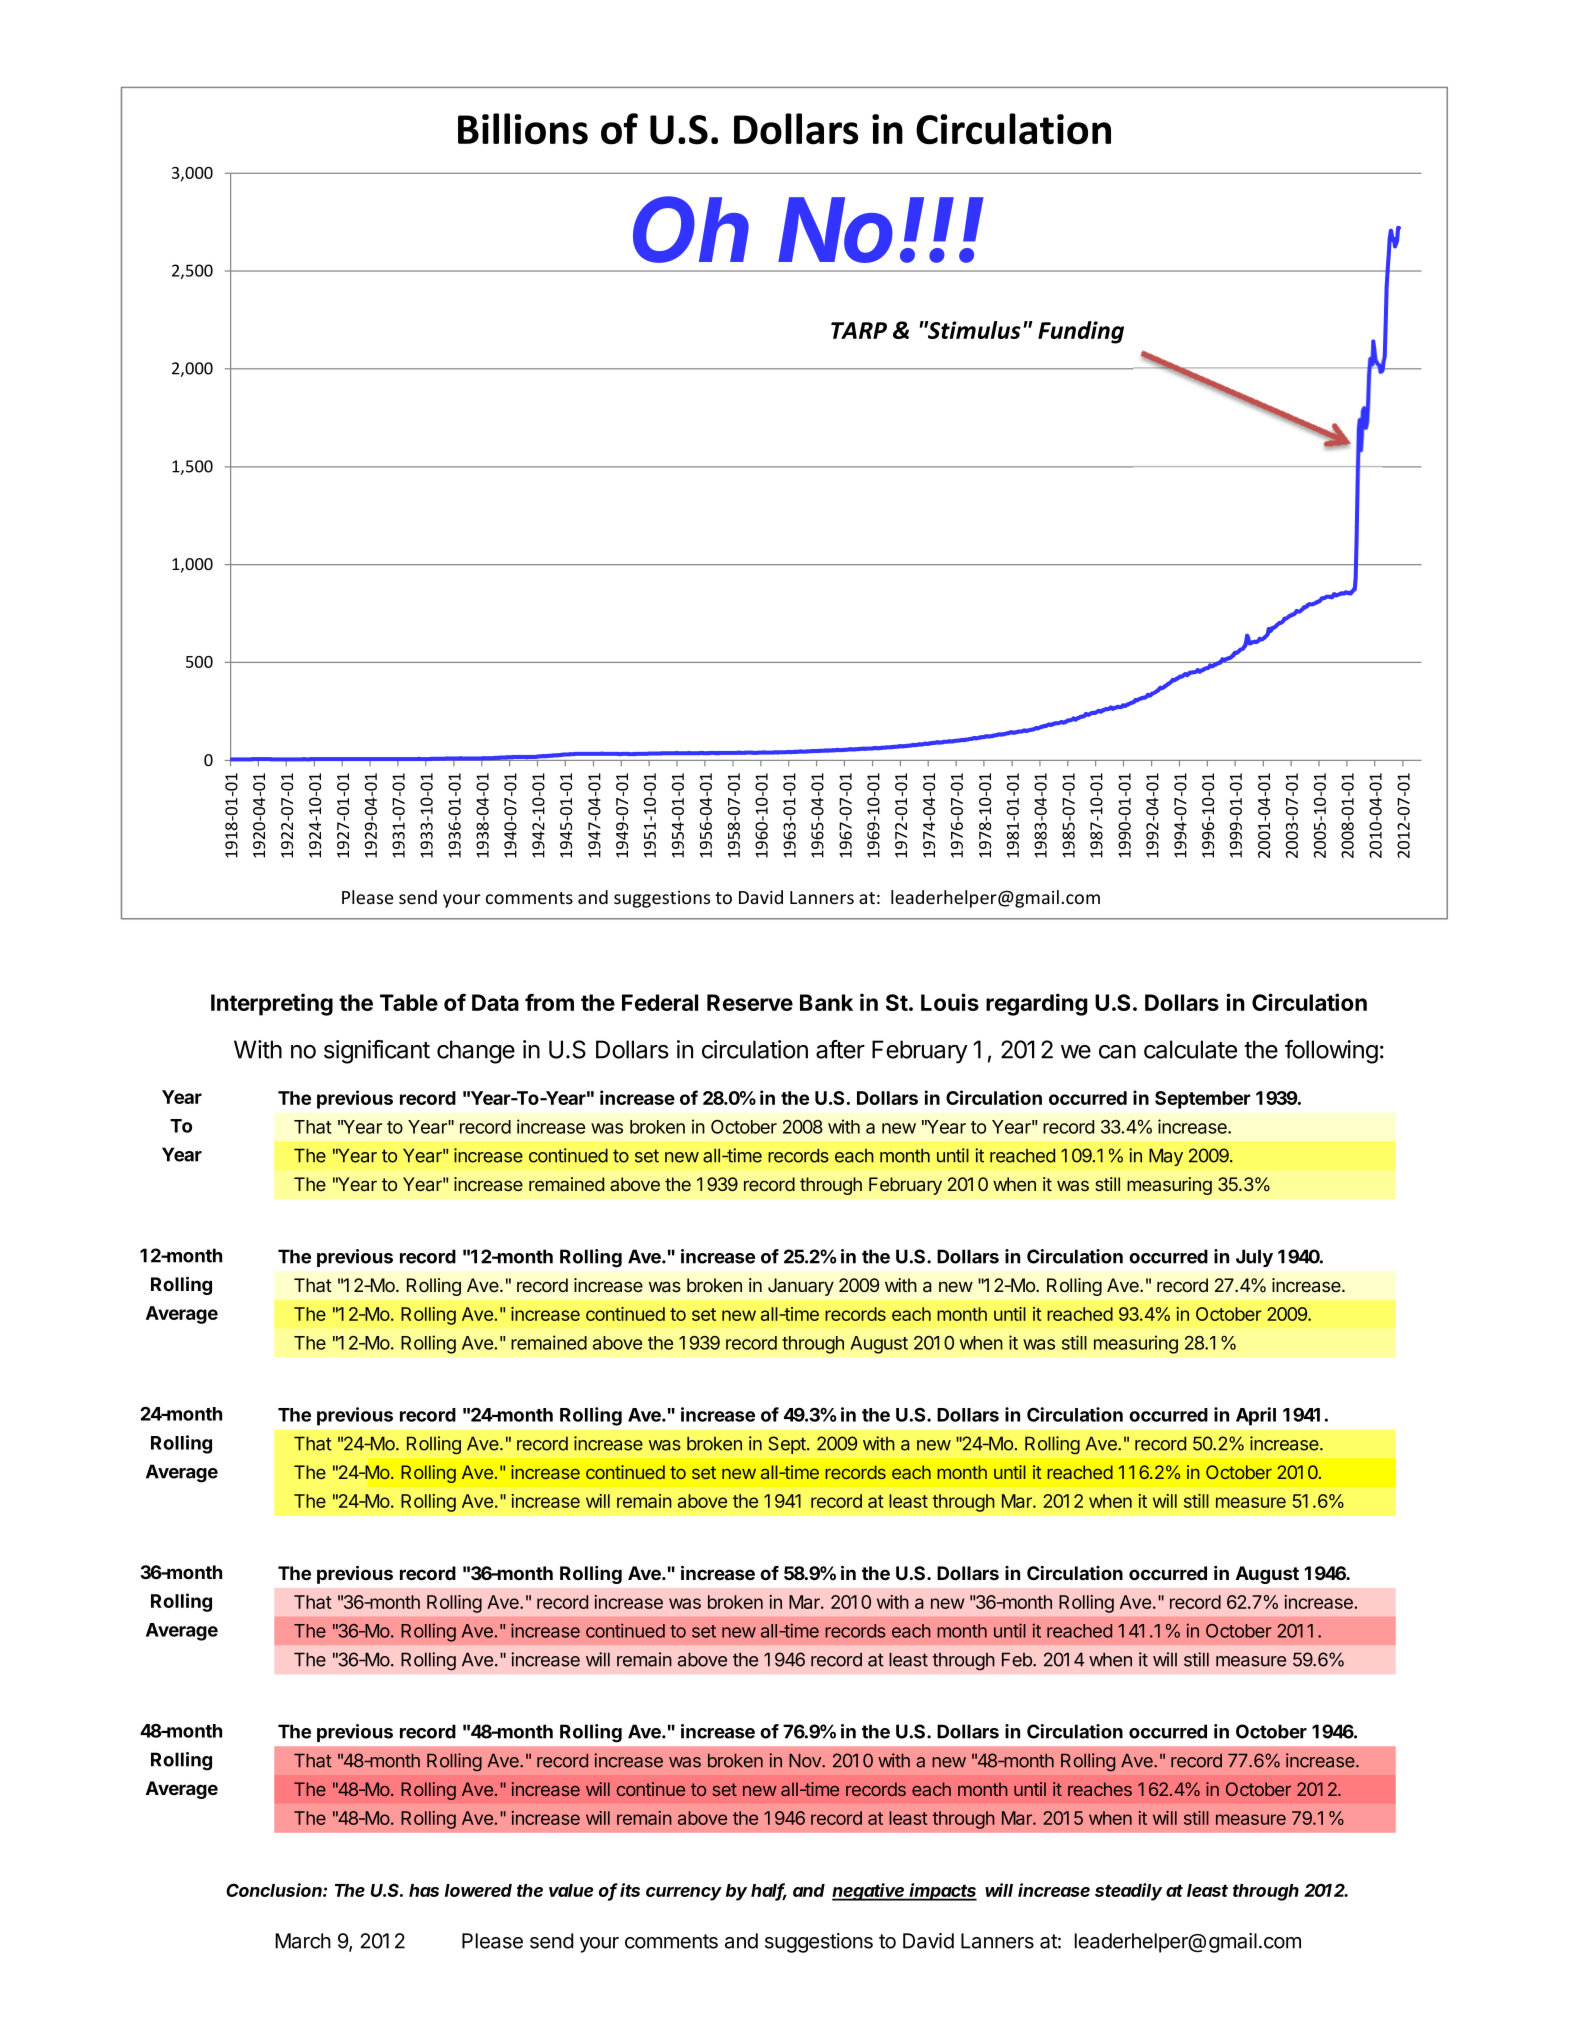  Describe the element at coordinates (1081, 332) in the page. I see `Funding` at that location.
